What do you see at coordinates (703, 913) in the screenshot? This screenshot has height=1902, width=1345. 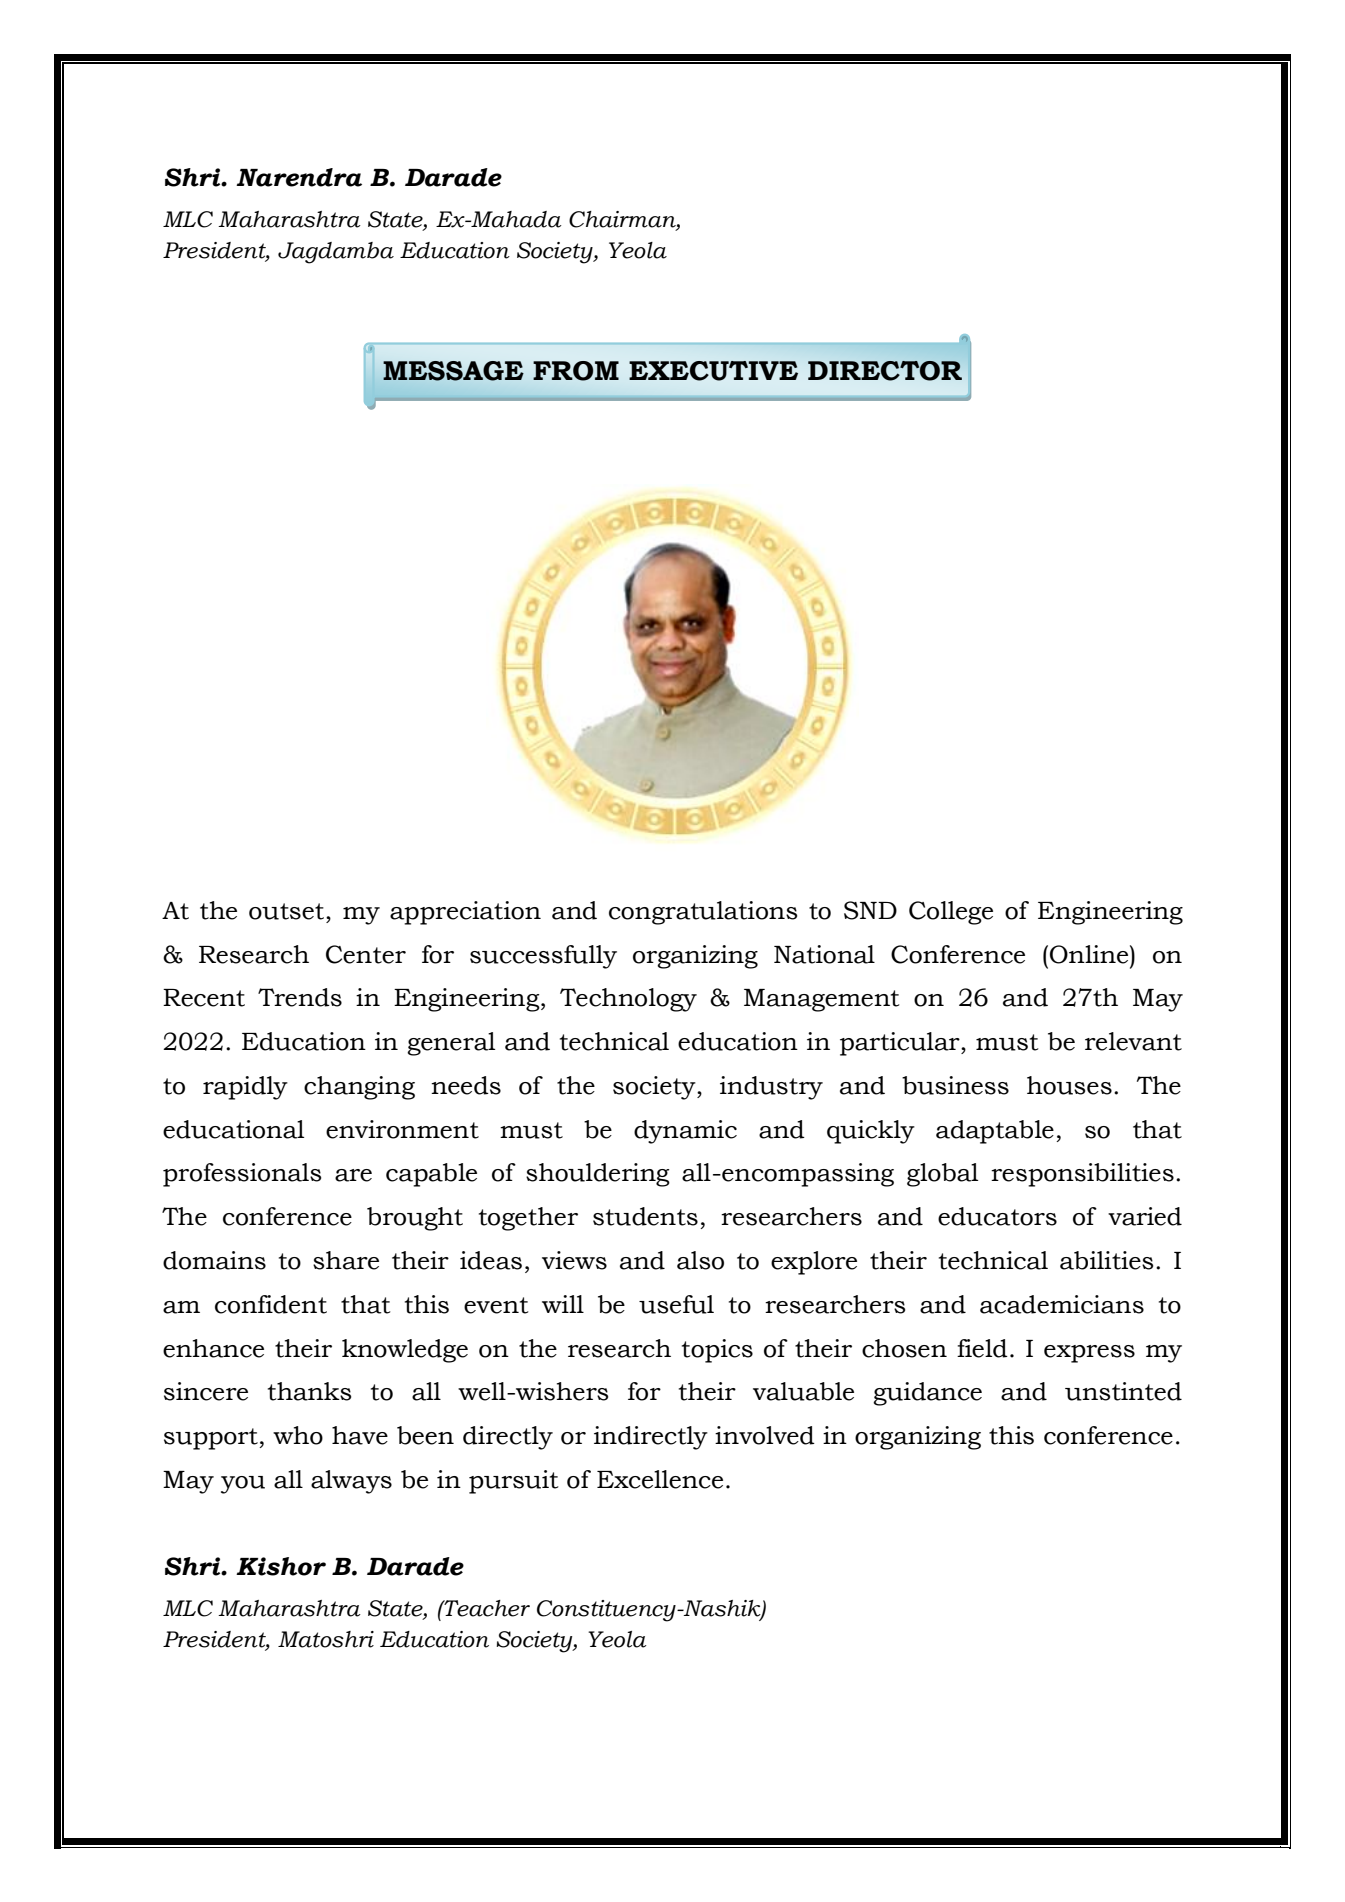 I see `congratulations` at bounding box center [703, 913].
